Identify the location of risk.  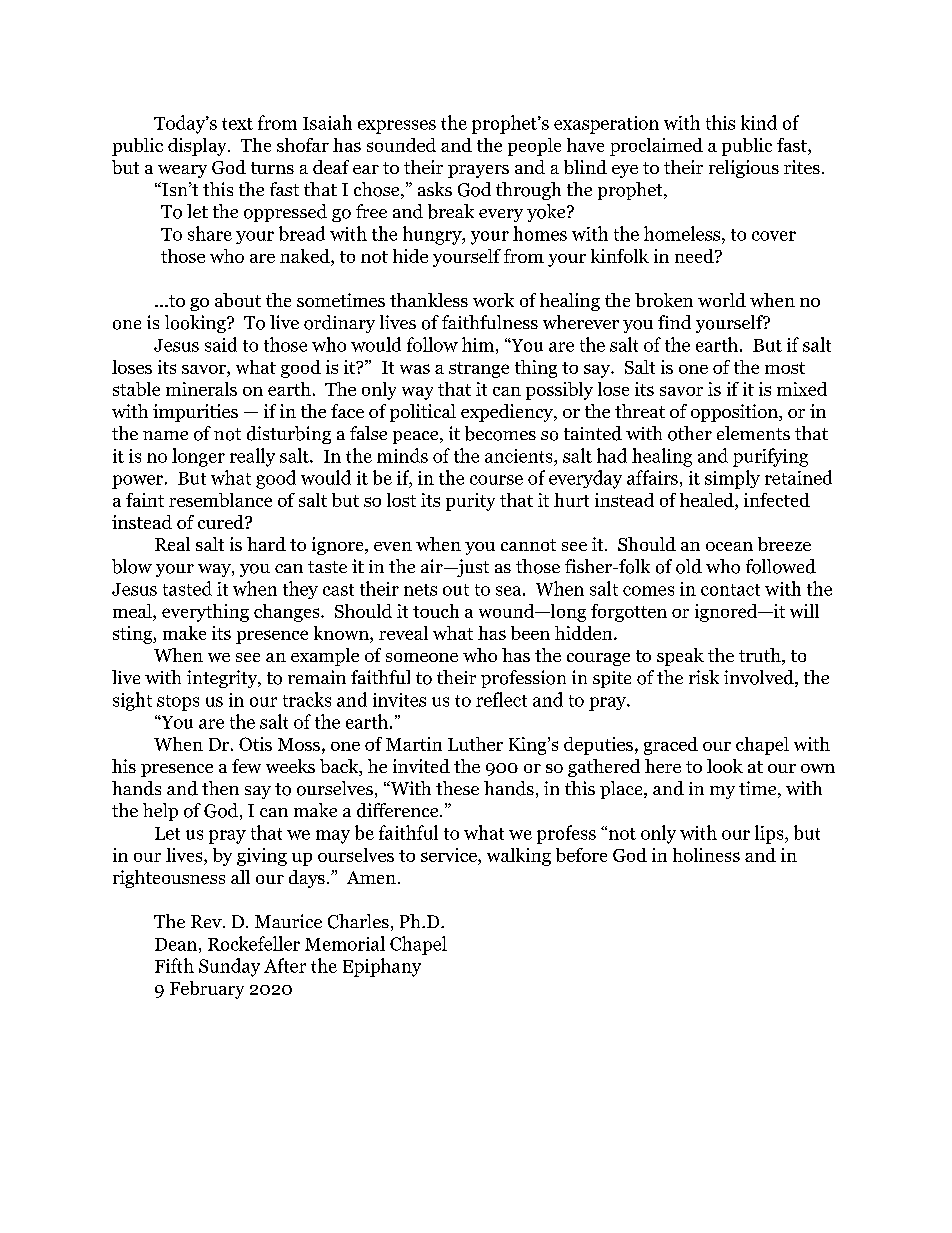
(704, 677).
